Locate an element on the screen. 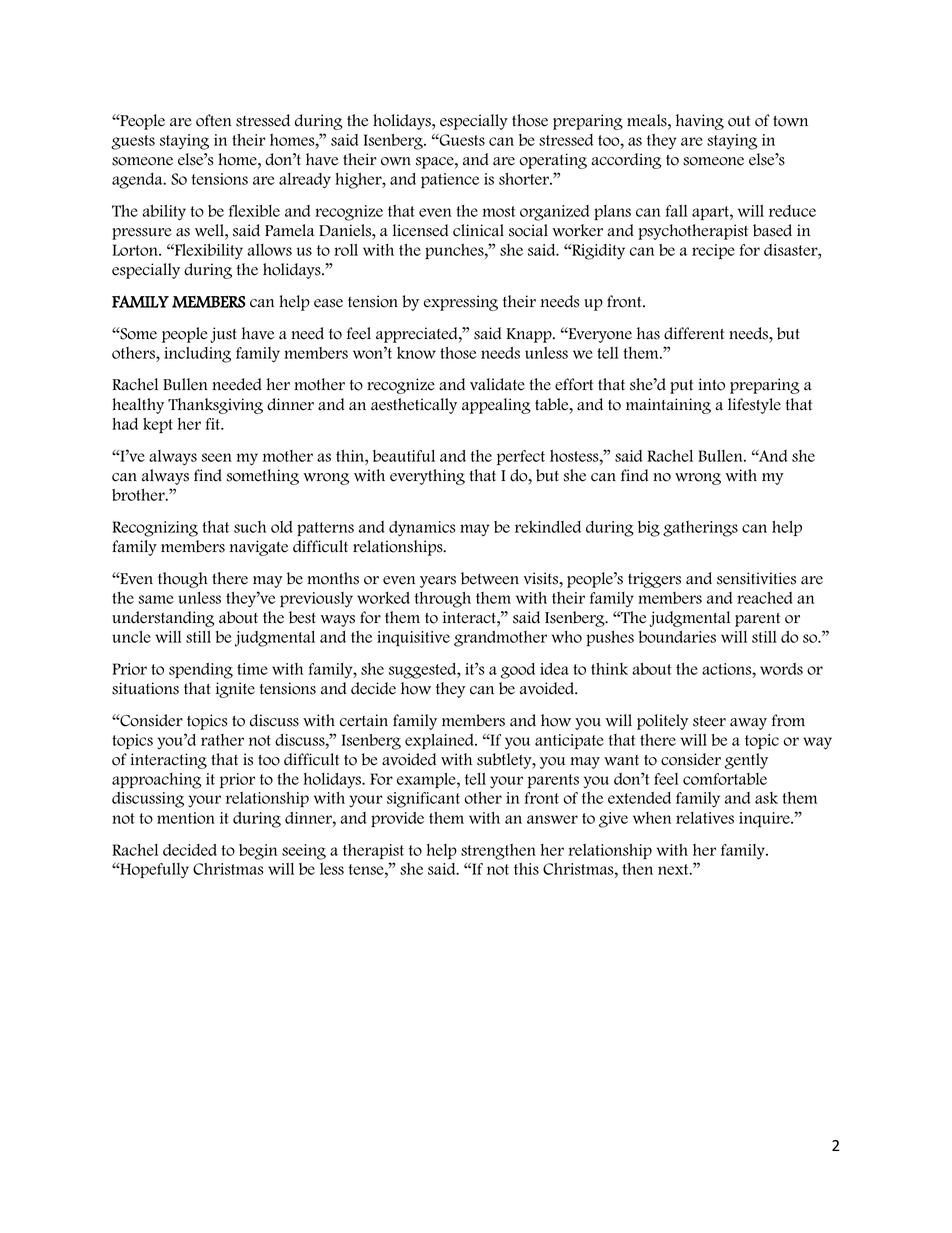 This screenshot has height=1233, width=952. validate is located at coordinates (497, 384).
